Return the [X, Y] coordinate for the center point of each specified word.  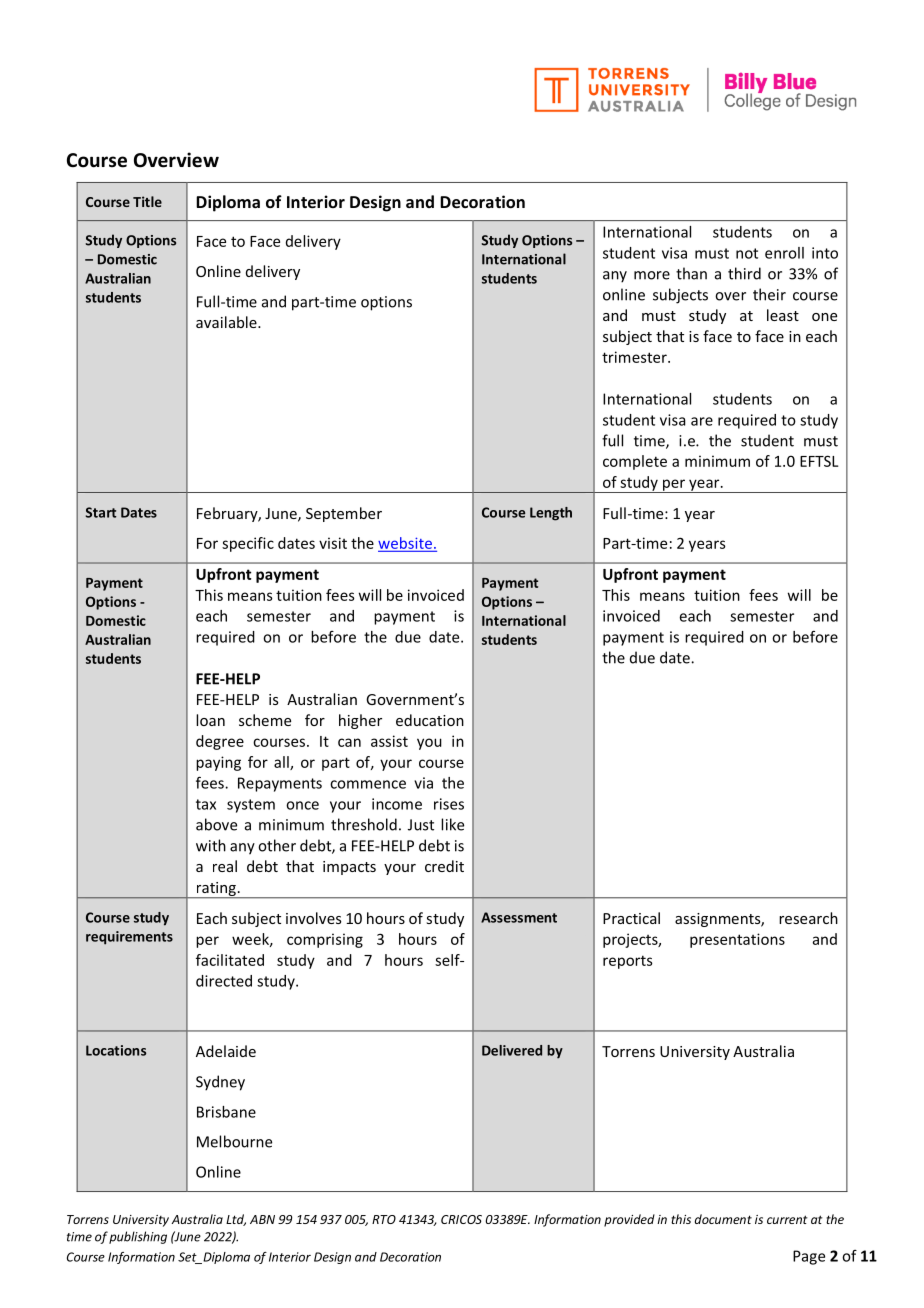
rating [216, 890]
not [747, 253]
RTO [384, 1219]
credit [444, 866]
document [723, 1219]
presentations [737, 940]
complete [635, 462]
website [405, 543]
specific [248, 544]
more [652, 275]
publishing [138, 1237]
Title [147, 201]
